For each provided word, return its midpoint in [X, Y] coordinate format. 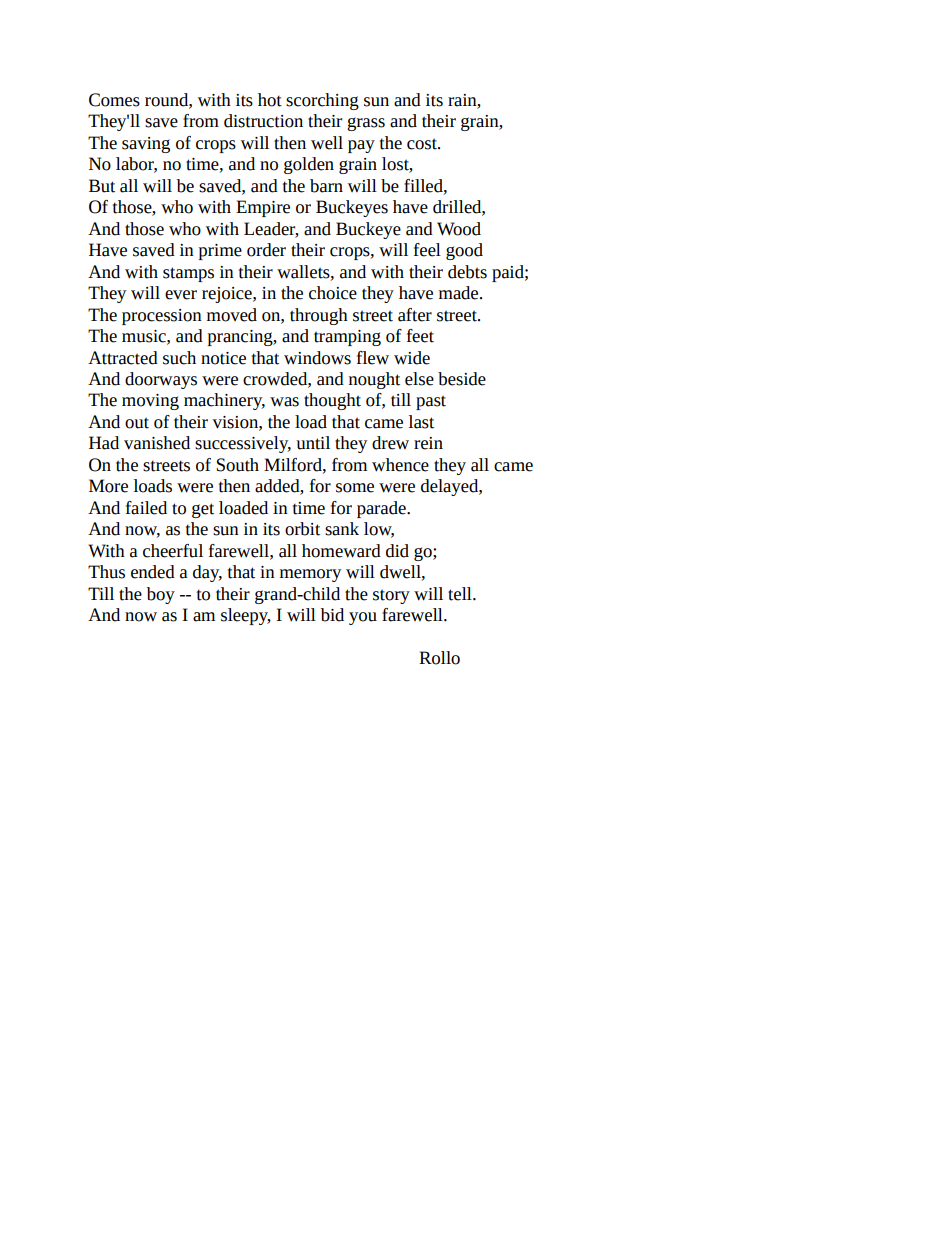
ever [181, 295]
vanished [157, 443]
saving [146, 145]
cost [423, 144]
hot [270, 100]
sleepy [246, 616]
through [319, 316]
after [415, 315]
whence [400, 465]
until [313, 443]
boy [161, 595]
